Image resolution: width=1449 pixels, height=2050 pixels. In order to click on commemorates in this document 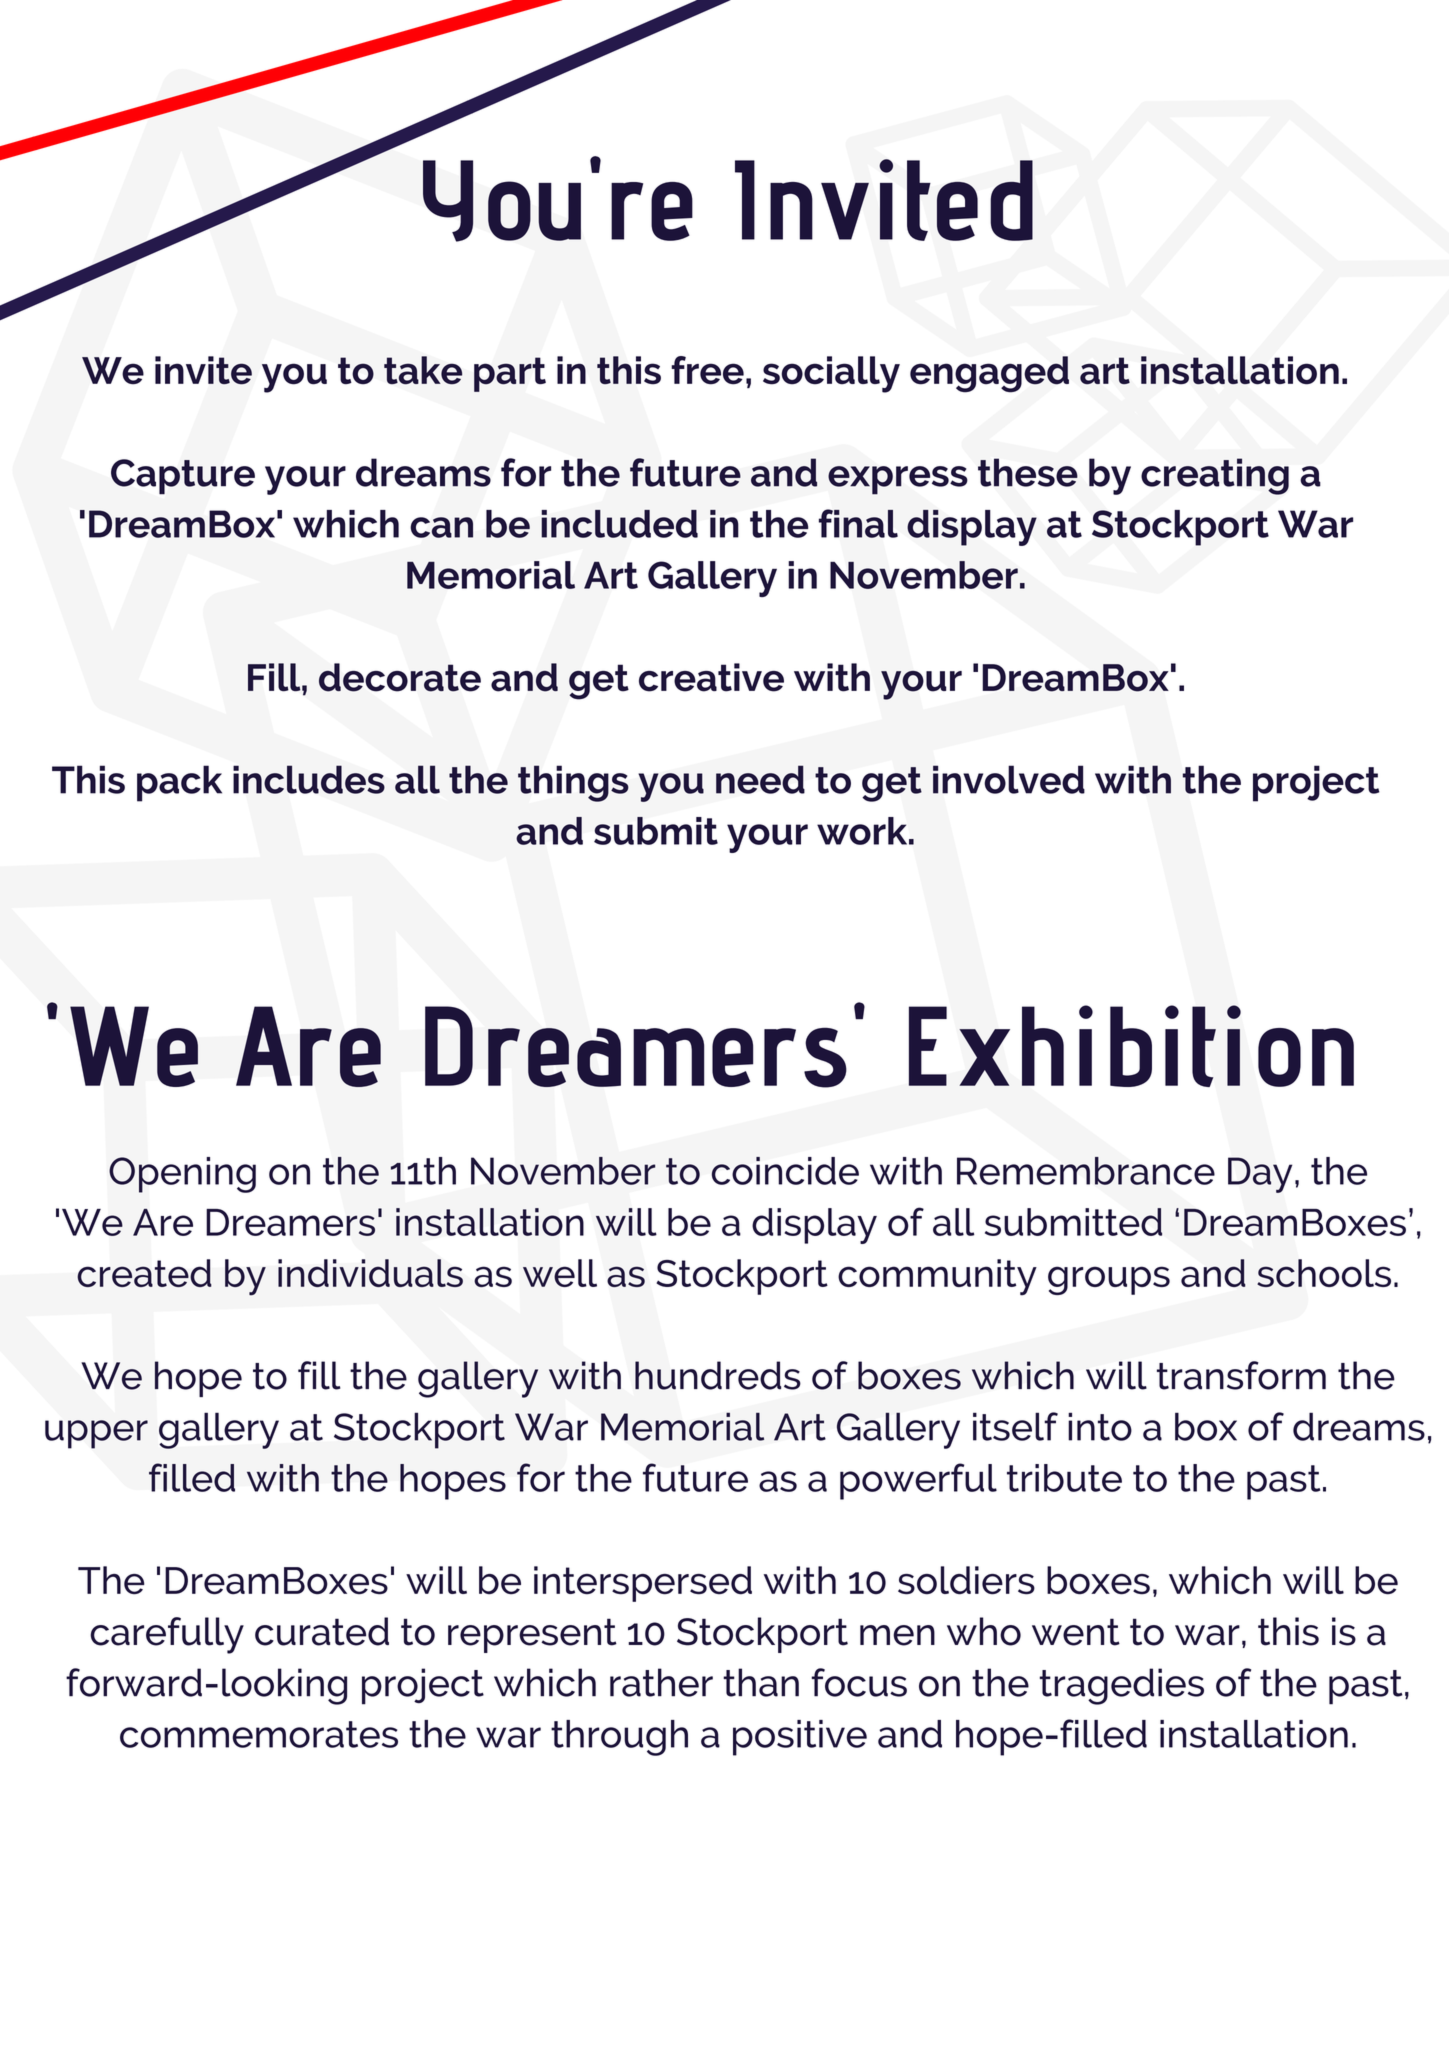, I will do `click(259, 1734)`.
